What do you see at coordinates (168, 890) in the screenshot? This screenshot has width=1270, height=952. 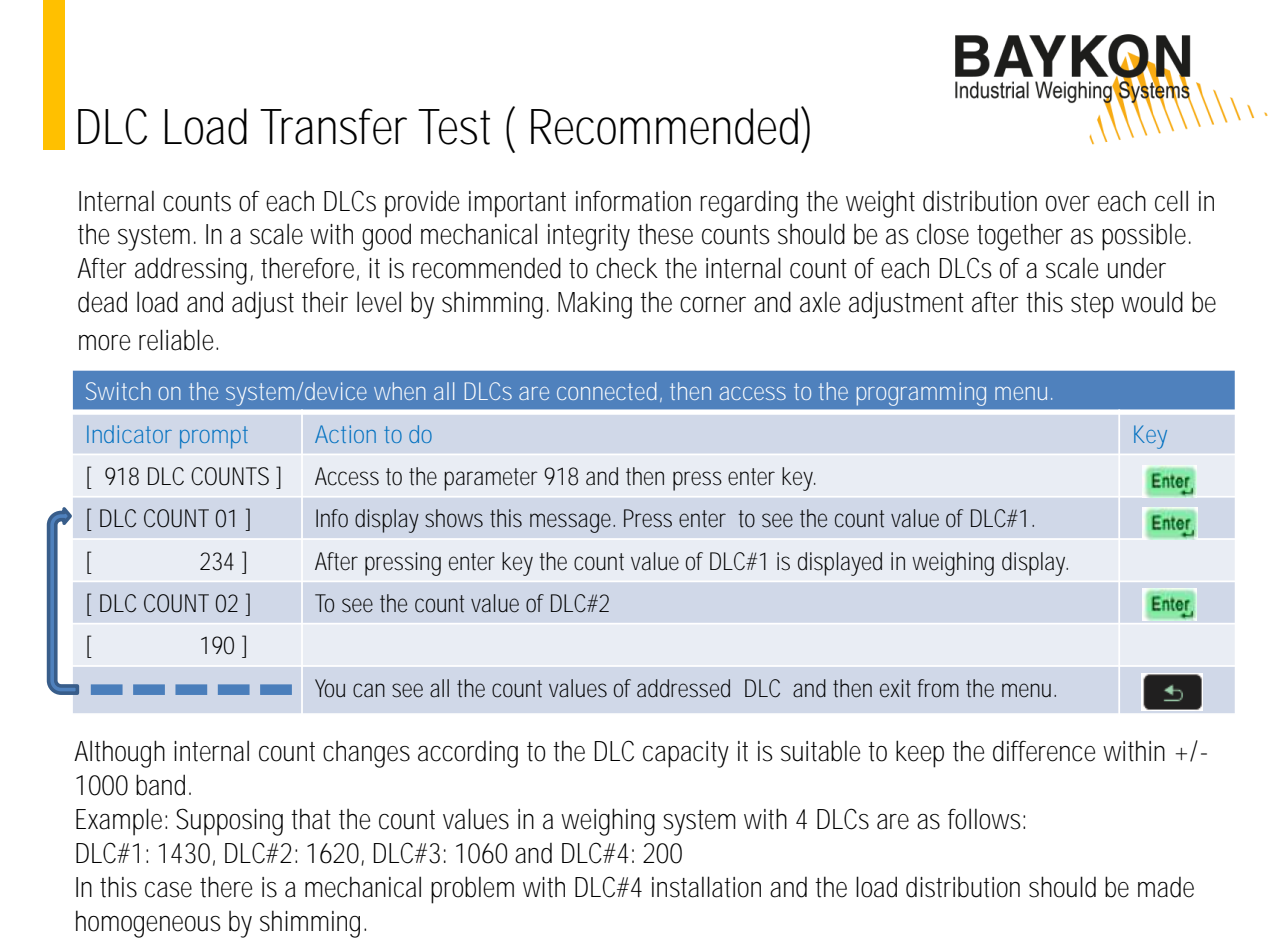 I see `case` at bounding box center [168, 890].
